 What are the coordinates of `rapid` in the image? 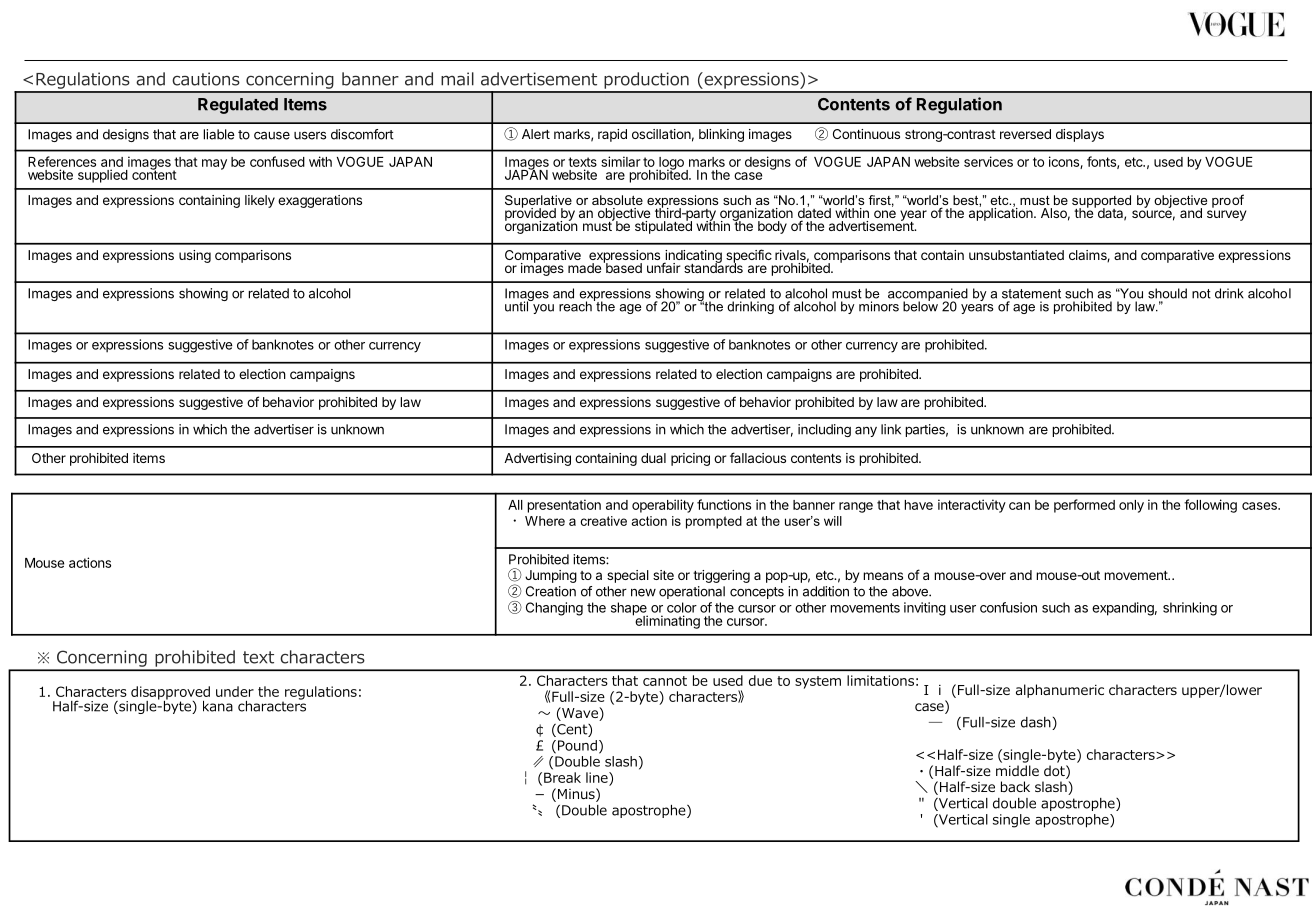 It's located at (612, 135).
